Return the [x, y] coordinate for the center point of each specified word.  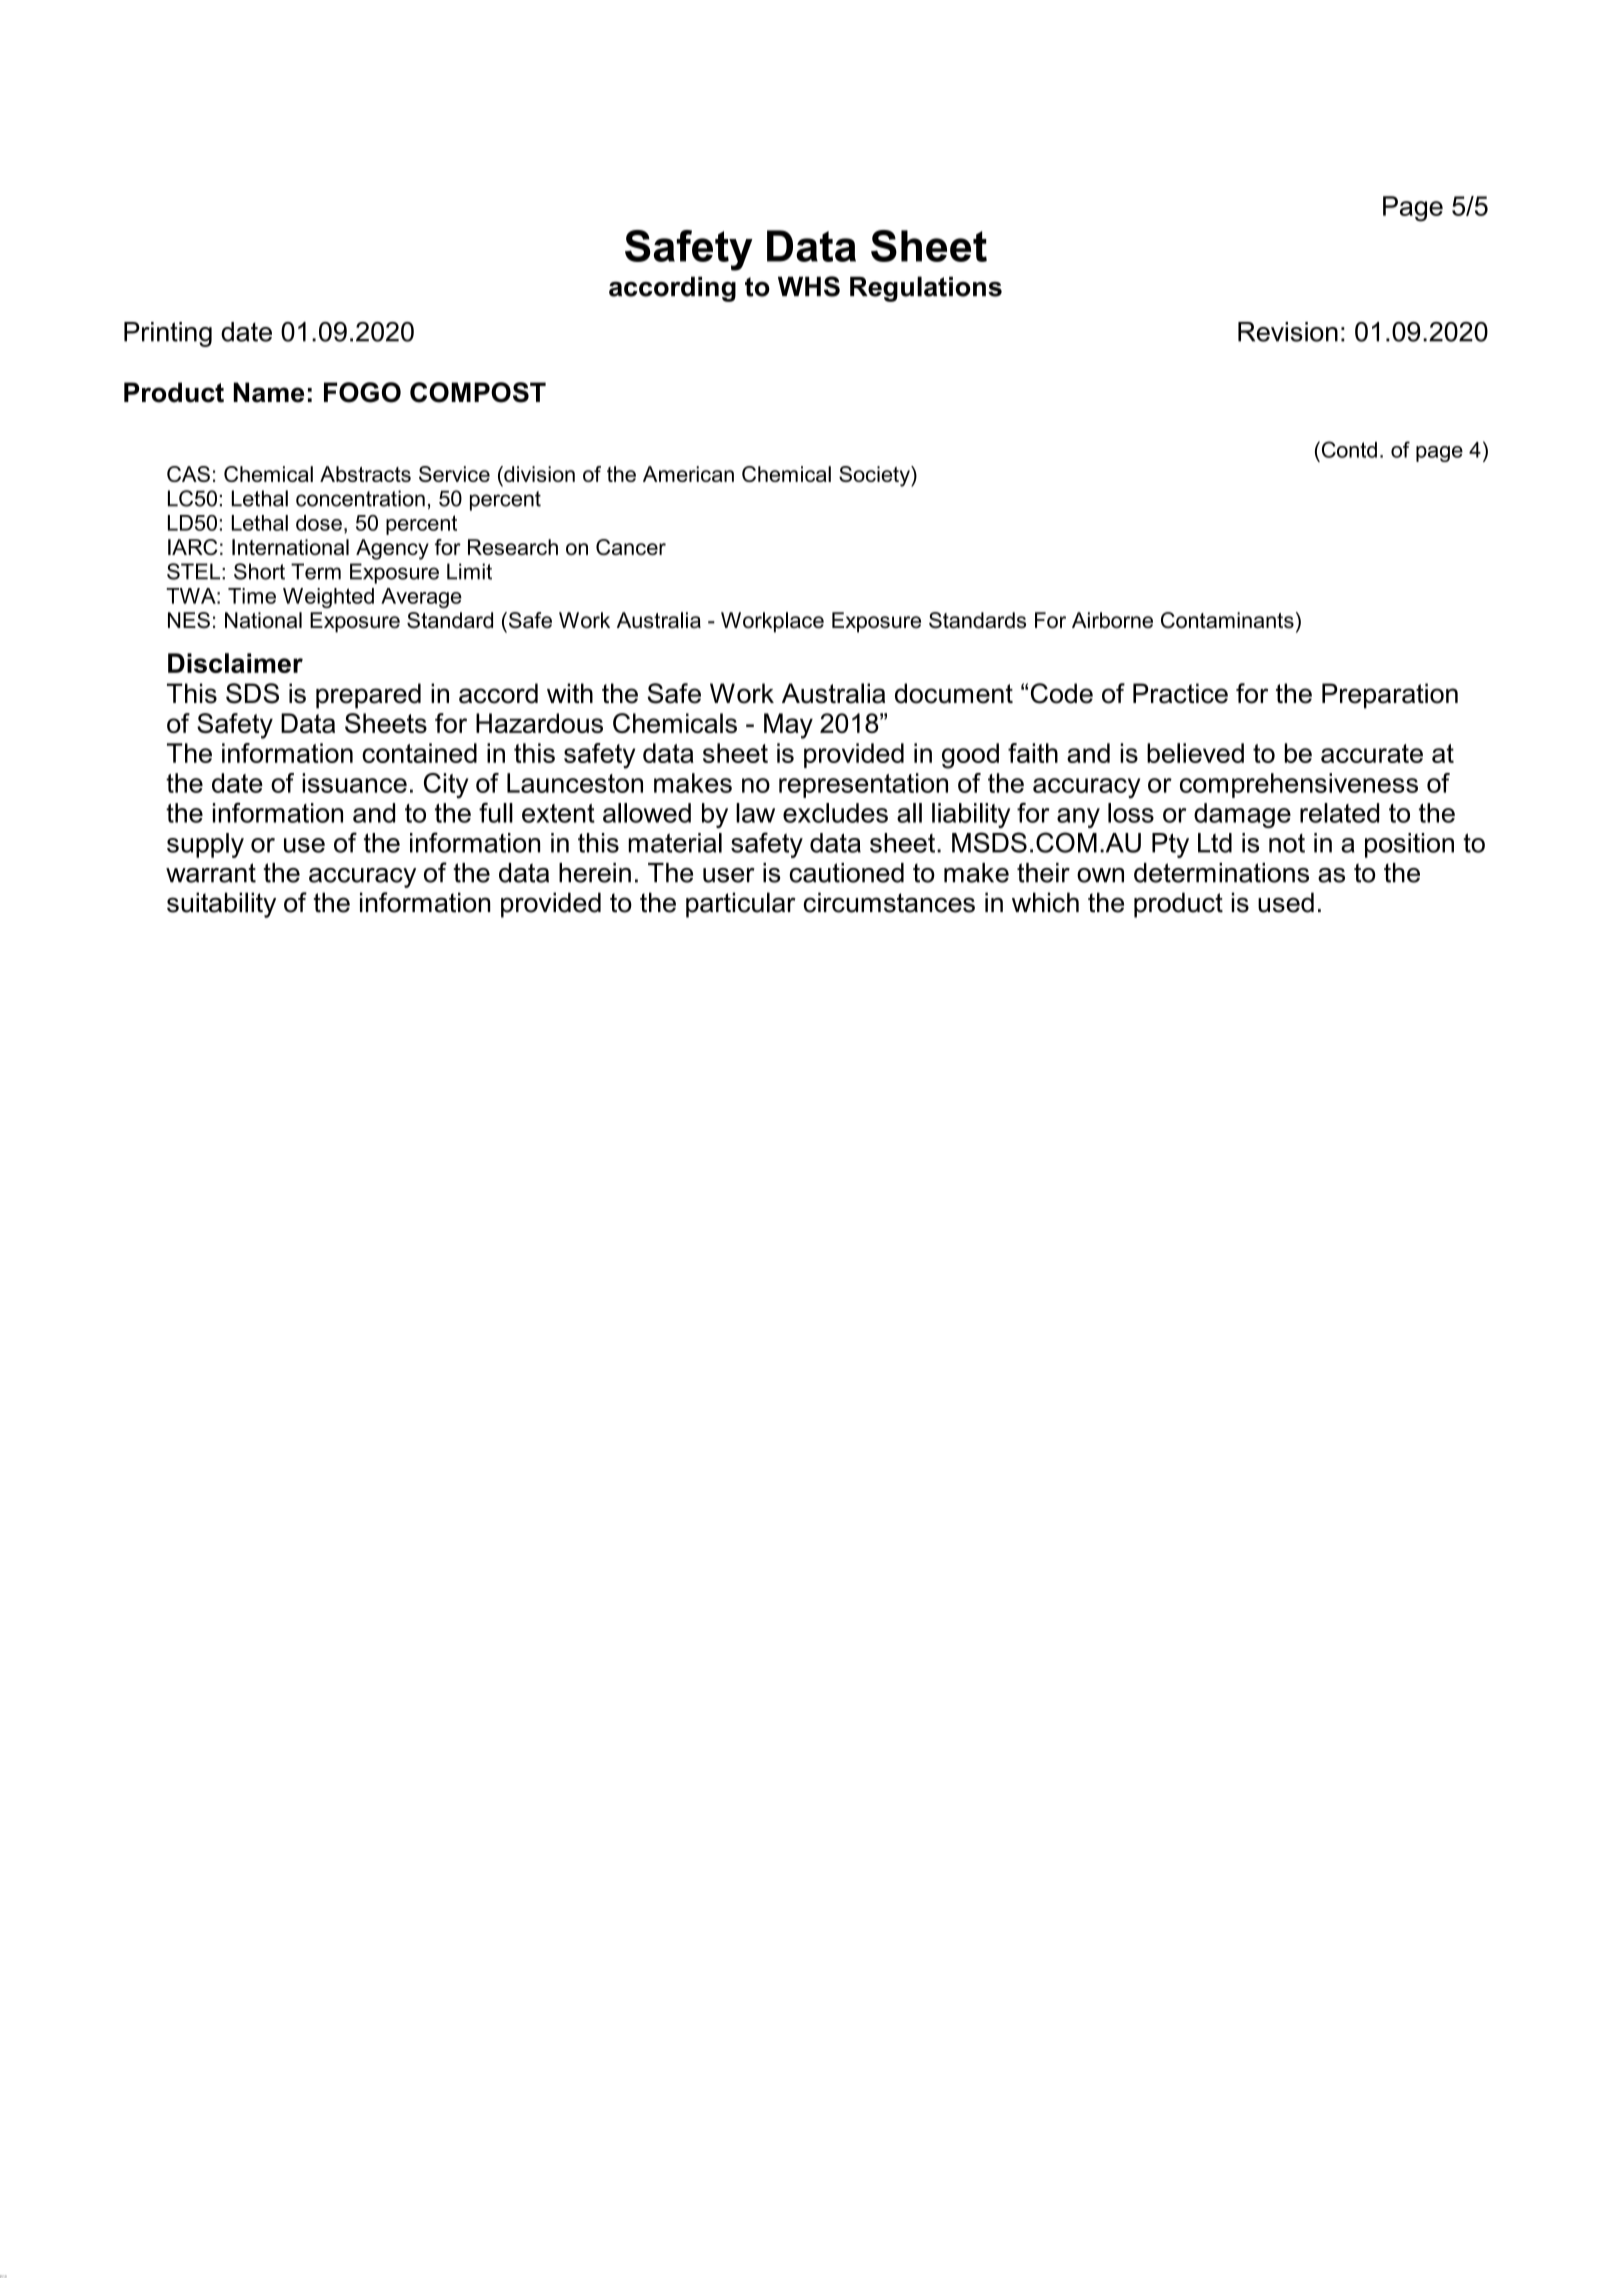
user [729, 875]
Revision [1288, 332]
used [1286, 902]
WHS [809, 286]
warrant [211, 873]
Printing [168, 334]
